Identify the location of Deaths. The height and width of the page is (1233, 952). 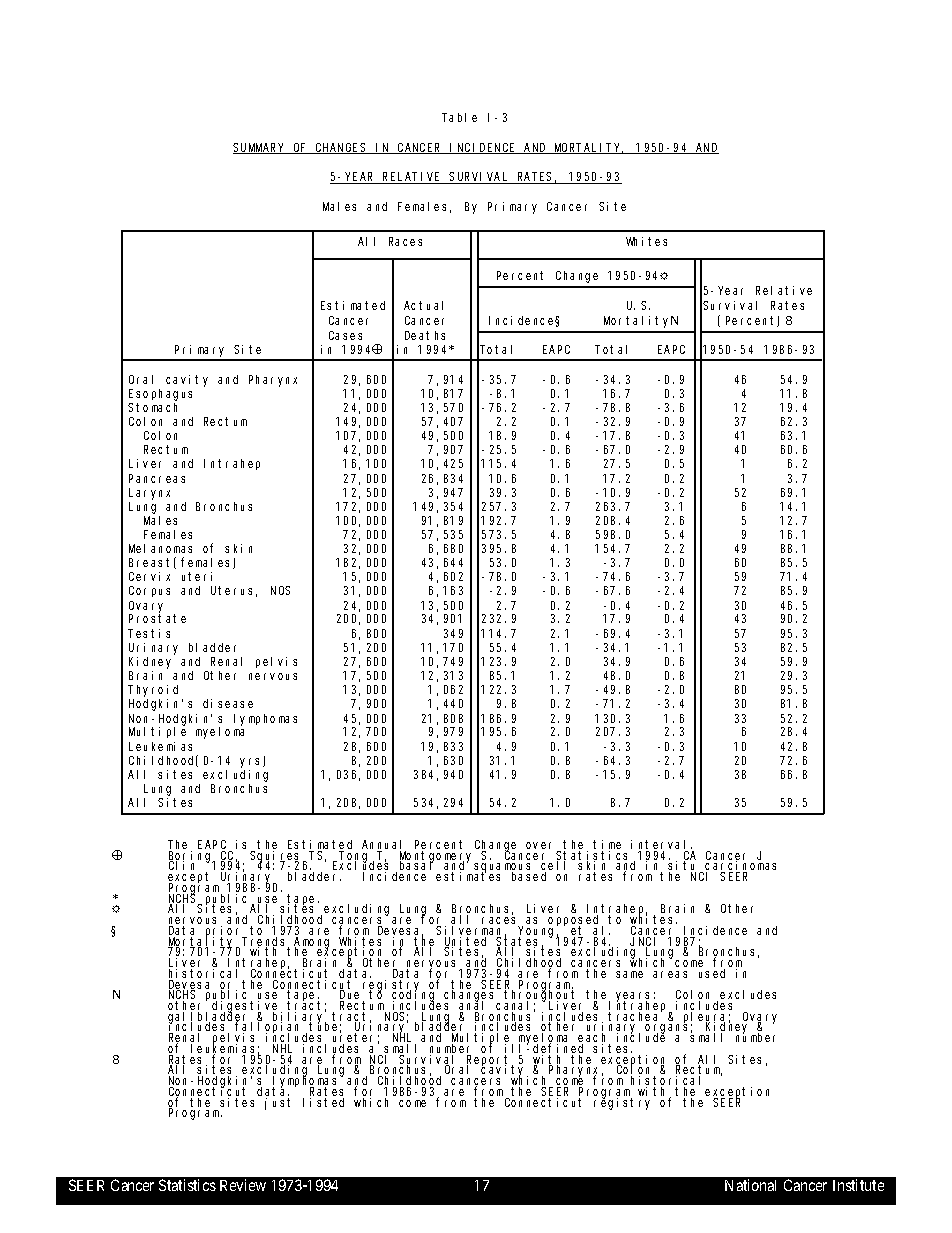
(425, 335).
